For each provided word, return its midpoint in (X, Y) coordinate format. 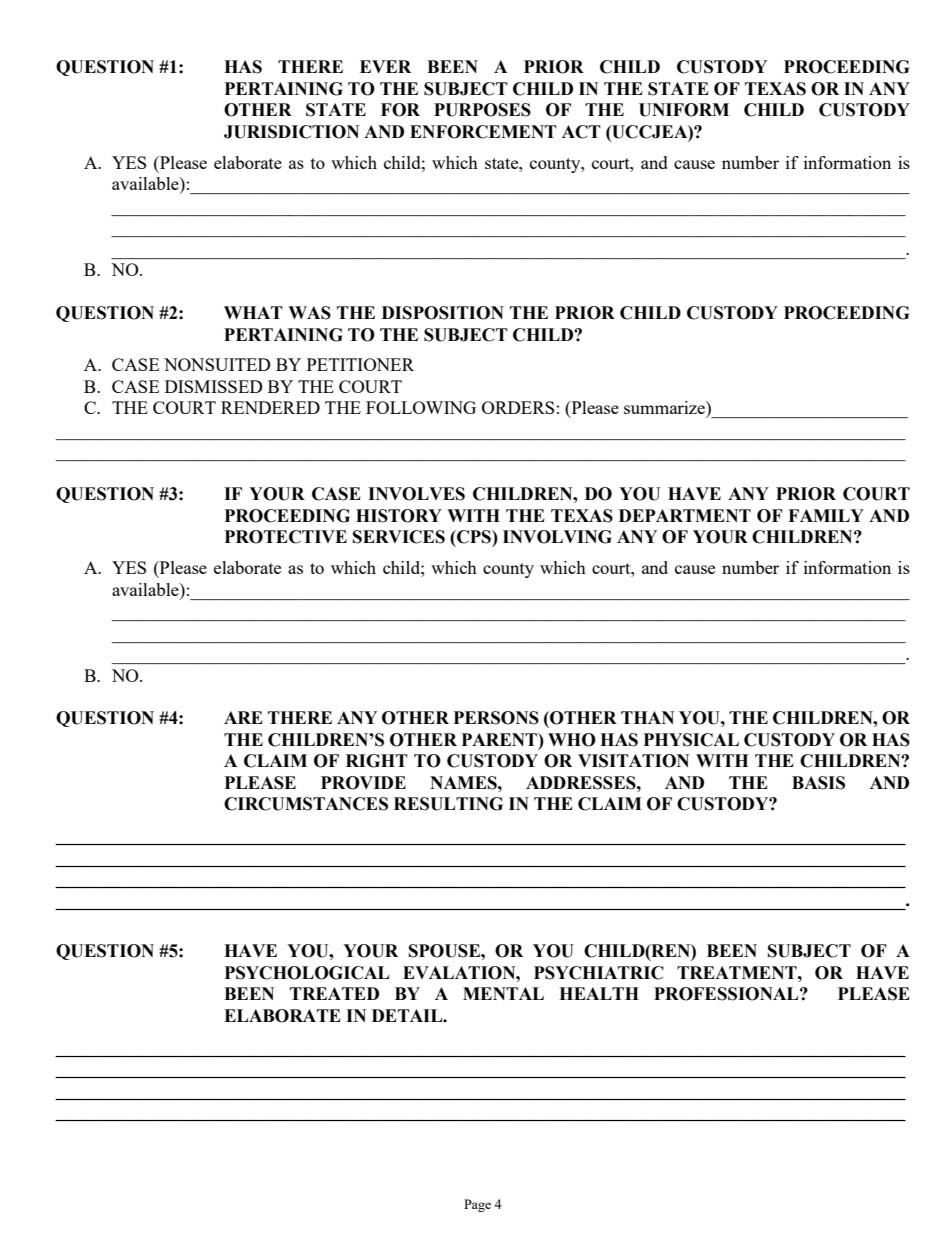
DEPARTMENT (685, 515)
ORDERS (518, 407)
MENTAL (503, 993)
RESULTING (448, 804)
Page (477, 1205)
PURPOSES (482, 110)
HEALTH (599, 993)
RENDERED (270, 407)
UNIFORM (684, 110)
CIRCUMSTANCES (306, 804)
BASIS (818, 783)
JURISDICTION (291, 132)
